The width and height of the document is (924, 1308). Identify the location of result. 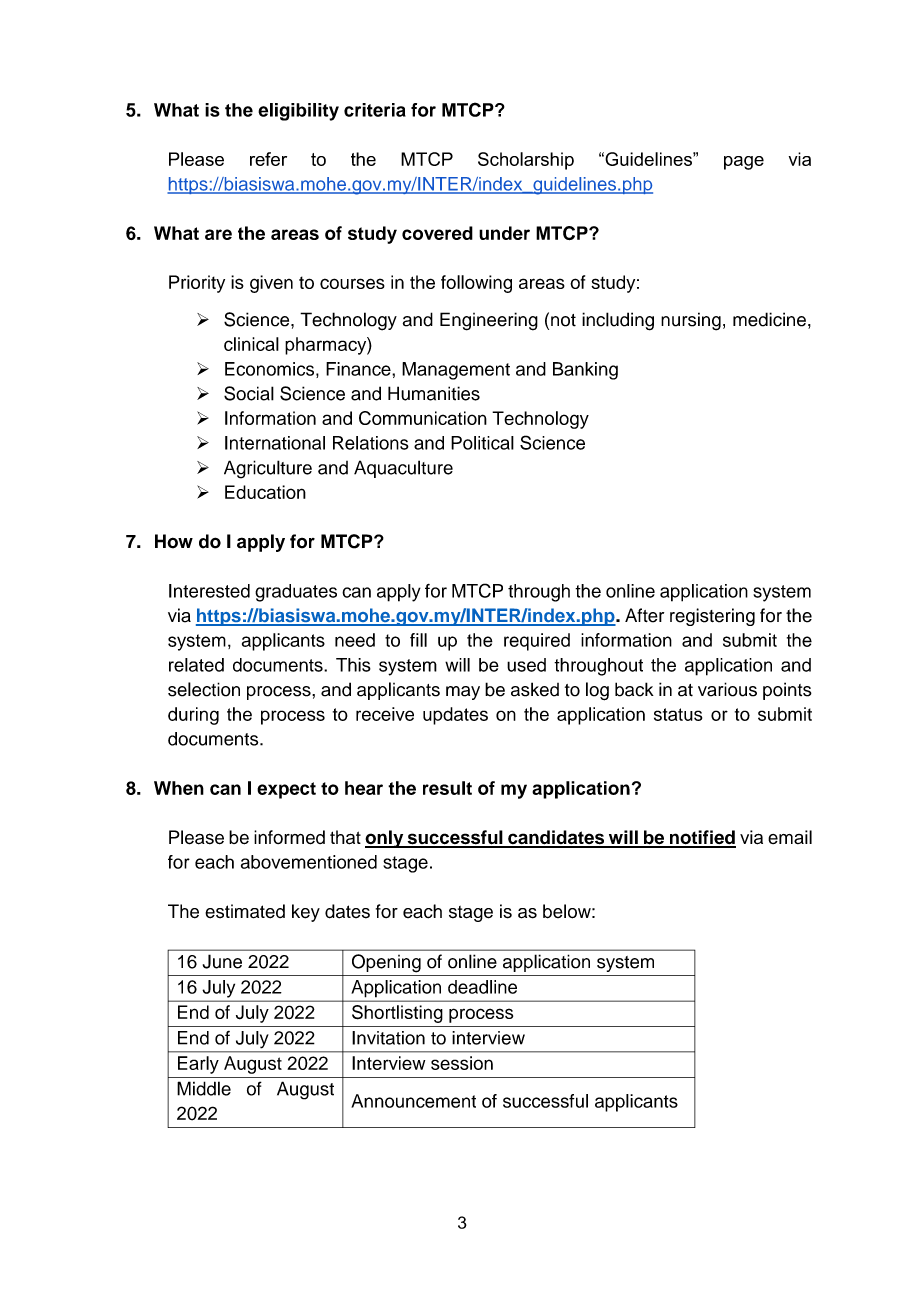
(447, 788).
